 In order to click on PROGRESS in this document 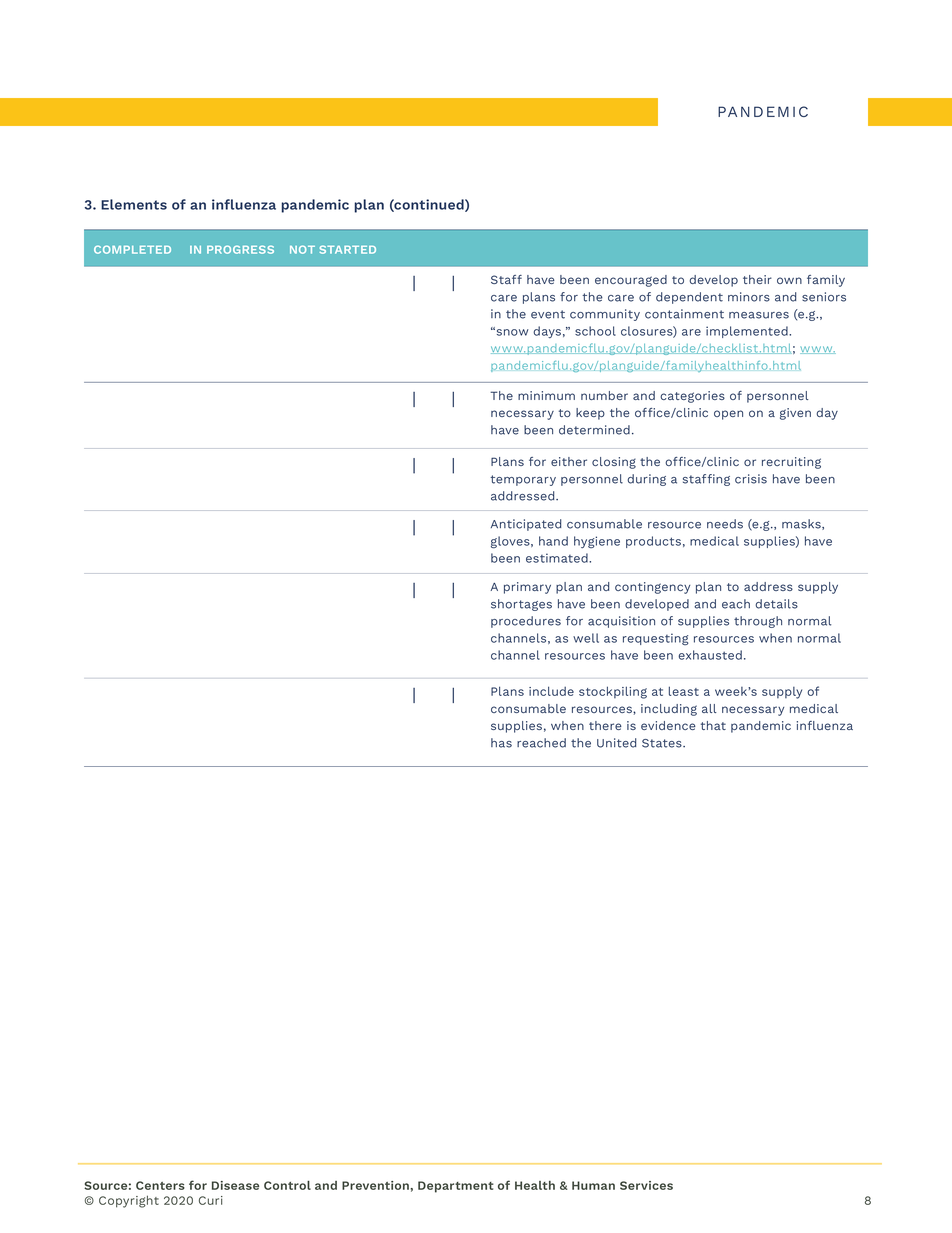, I will do `click(240, 249)`.
